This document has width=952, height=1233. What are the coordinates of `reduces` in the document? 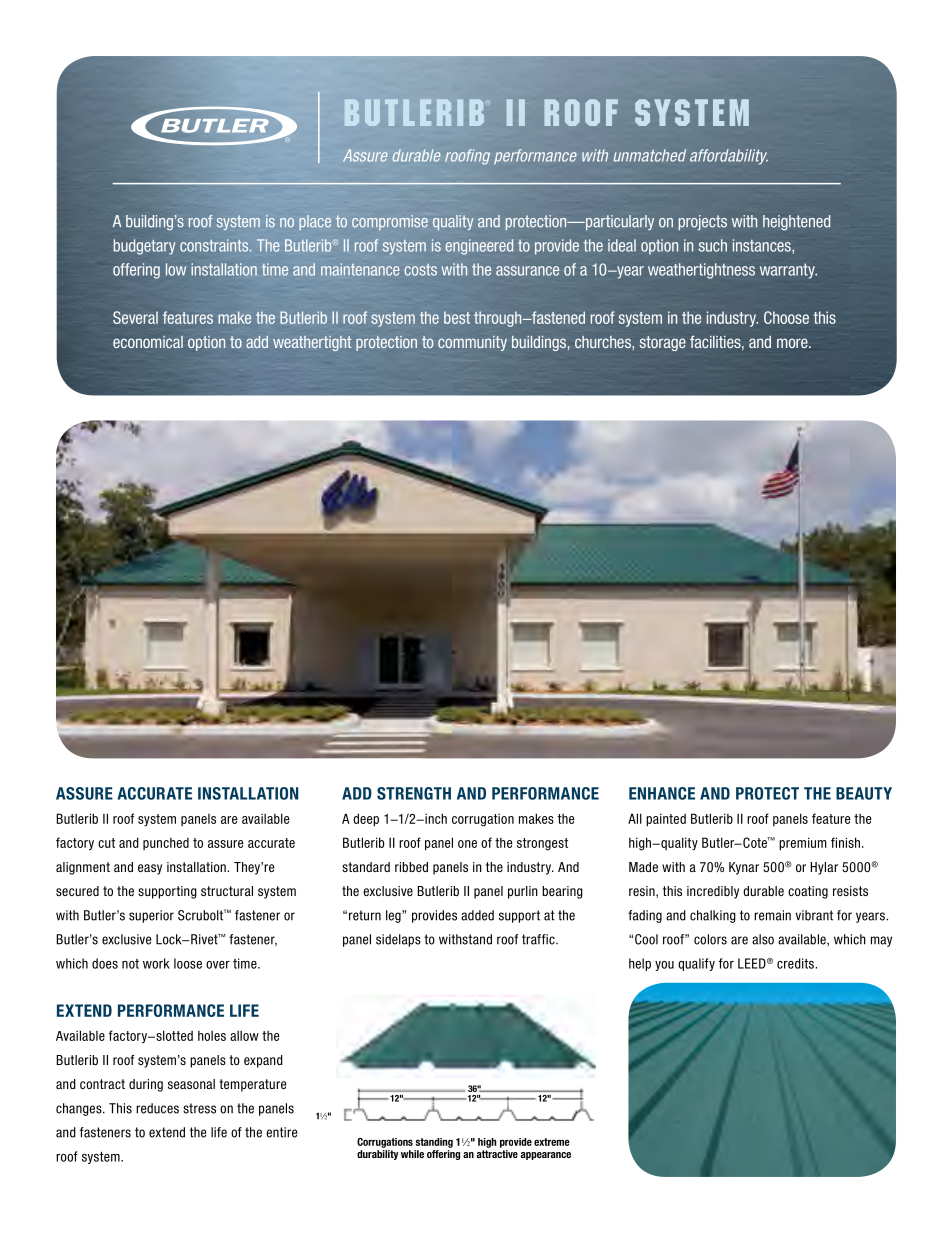 It's located at (157, 1108).
